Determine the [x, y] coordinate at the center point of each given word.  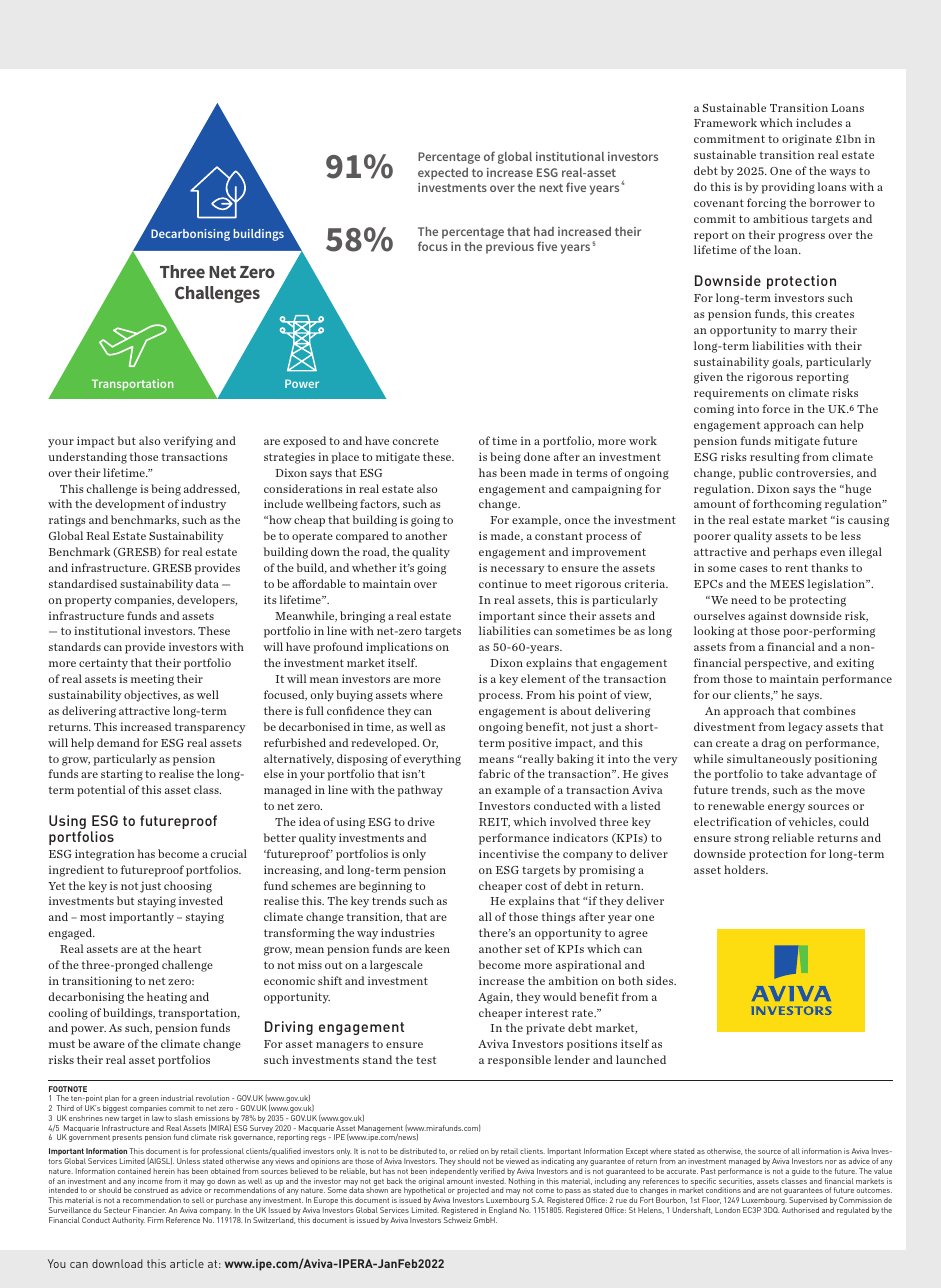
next [551, 188]
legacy [805, 728]
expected [443, 174]
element [543, 678]
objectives [152, 696]
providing [788, 188]
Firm [155, 1220]
